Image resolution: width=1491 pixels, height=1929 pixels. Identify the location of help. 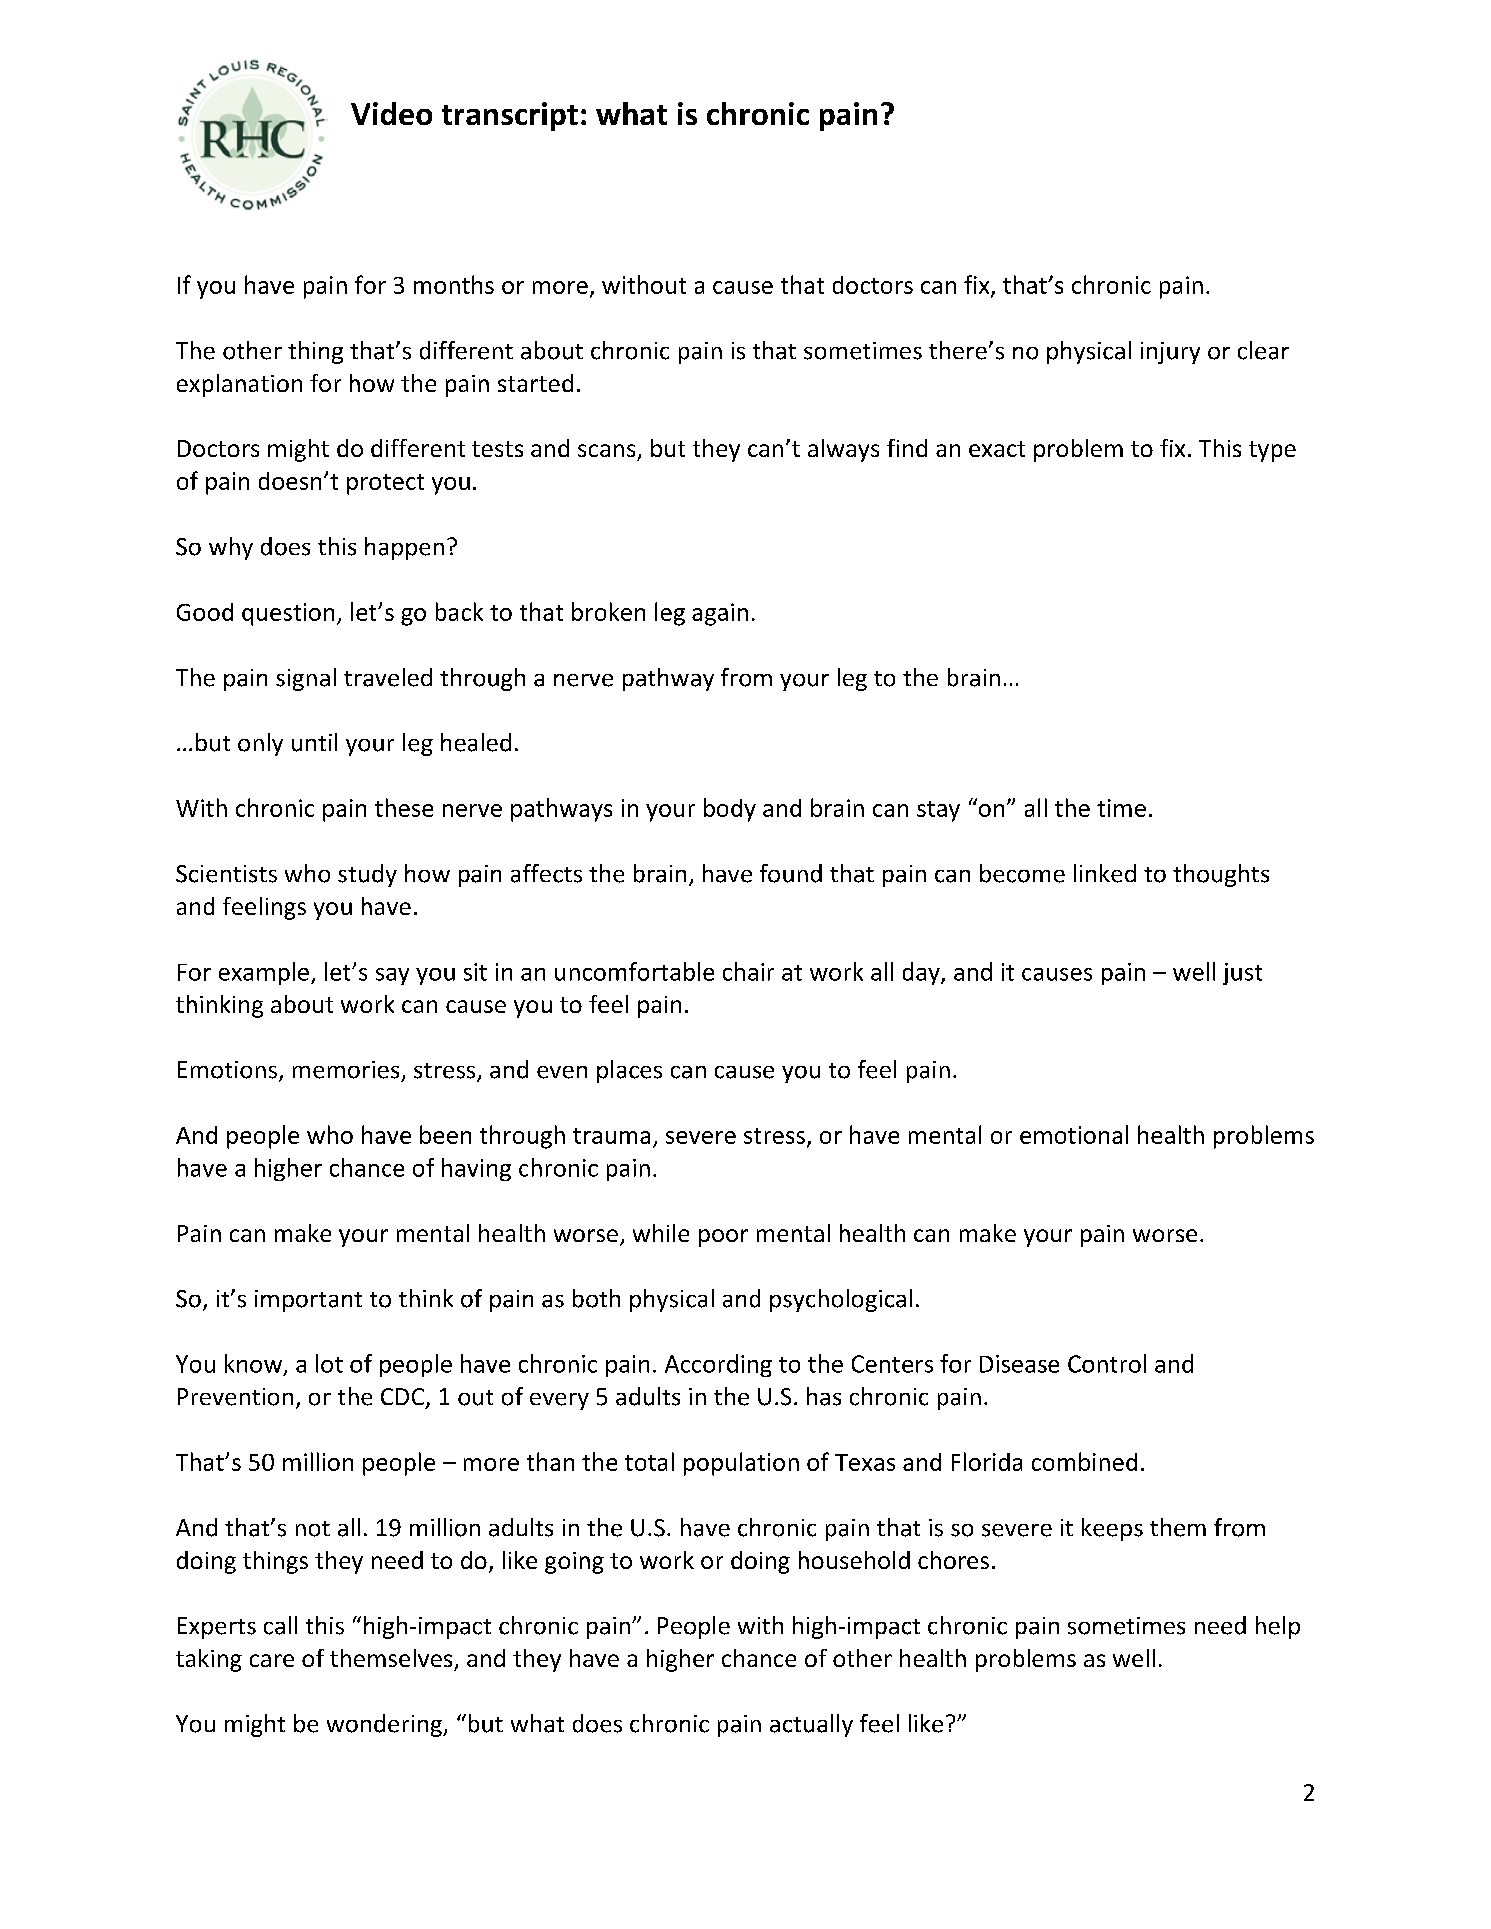
(1278, 1627).
